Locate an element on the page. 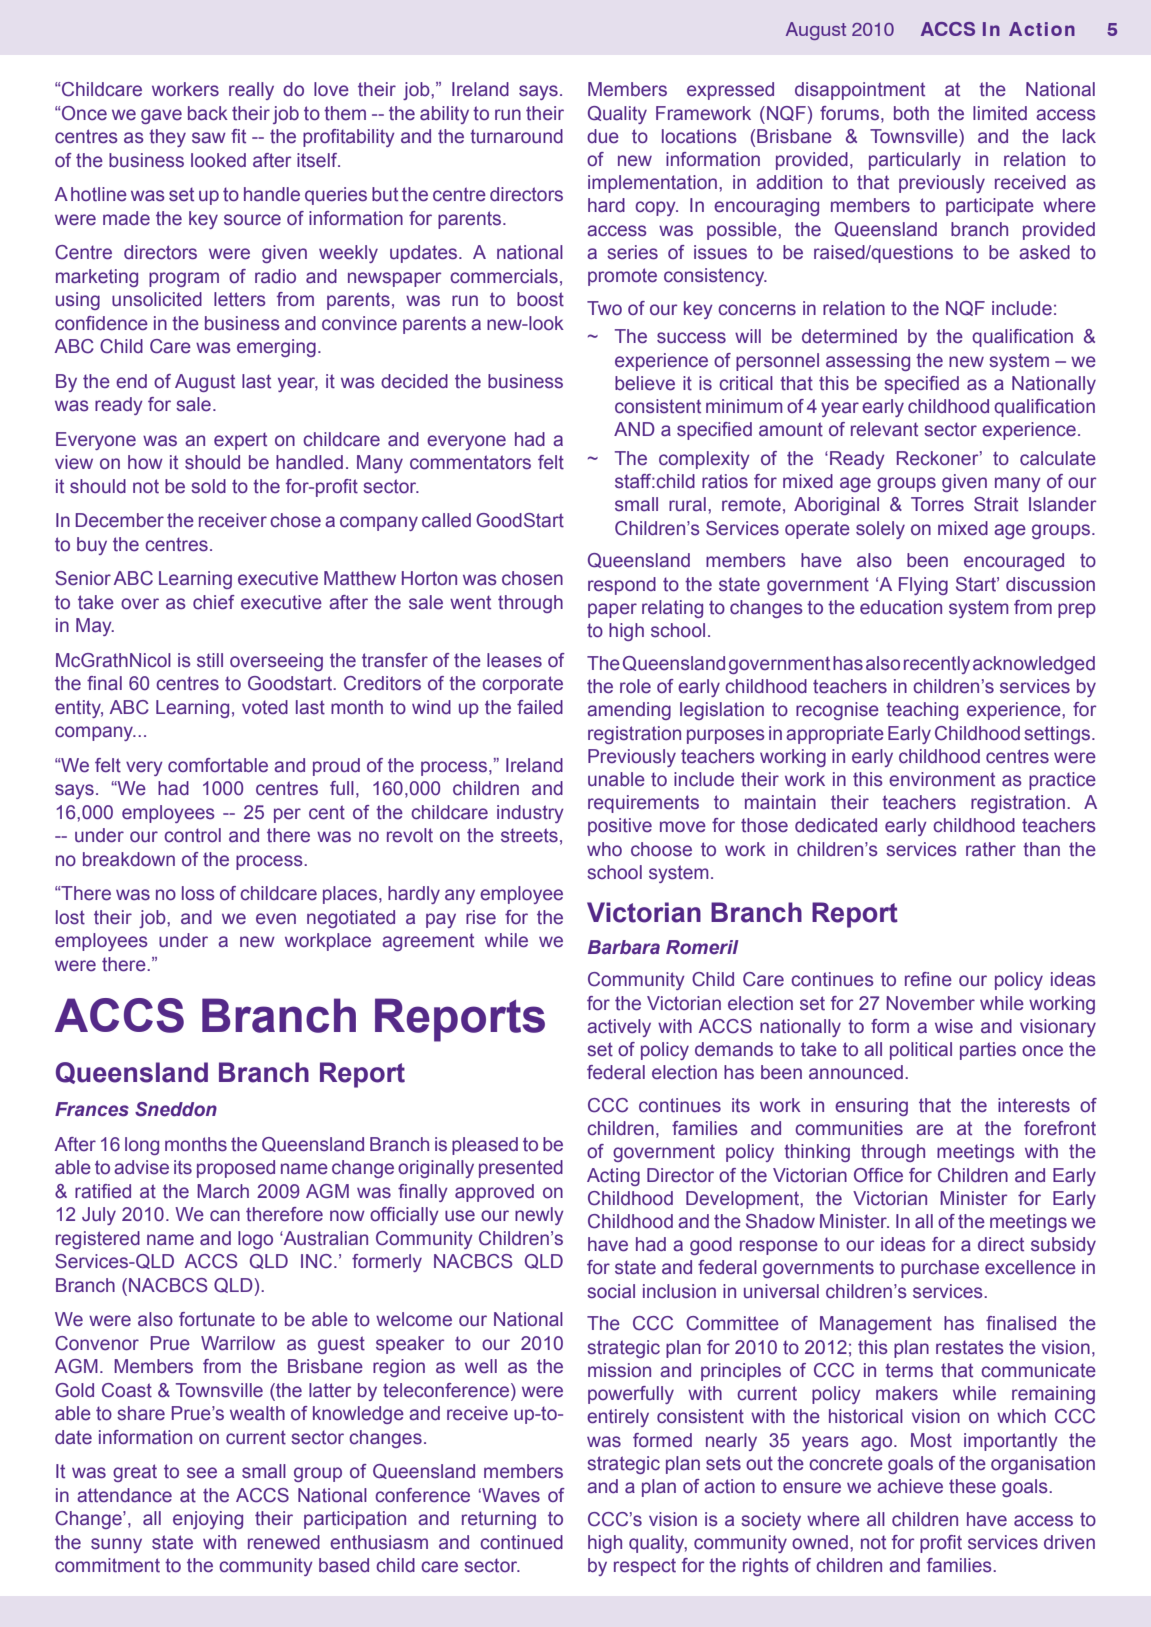  due is located at coordinates (603, 136).
